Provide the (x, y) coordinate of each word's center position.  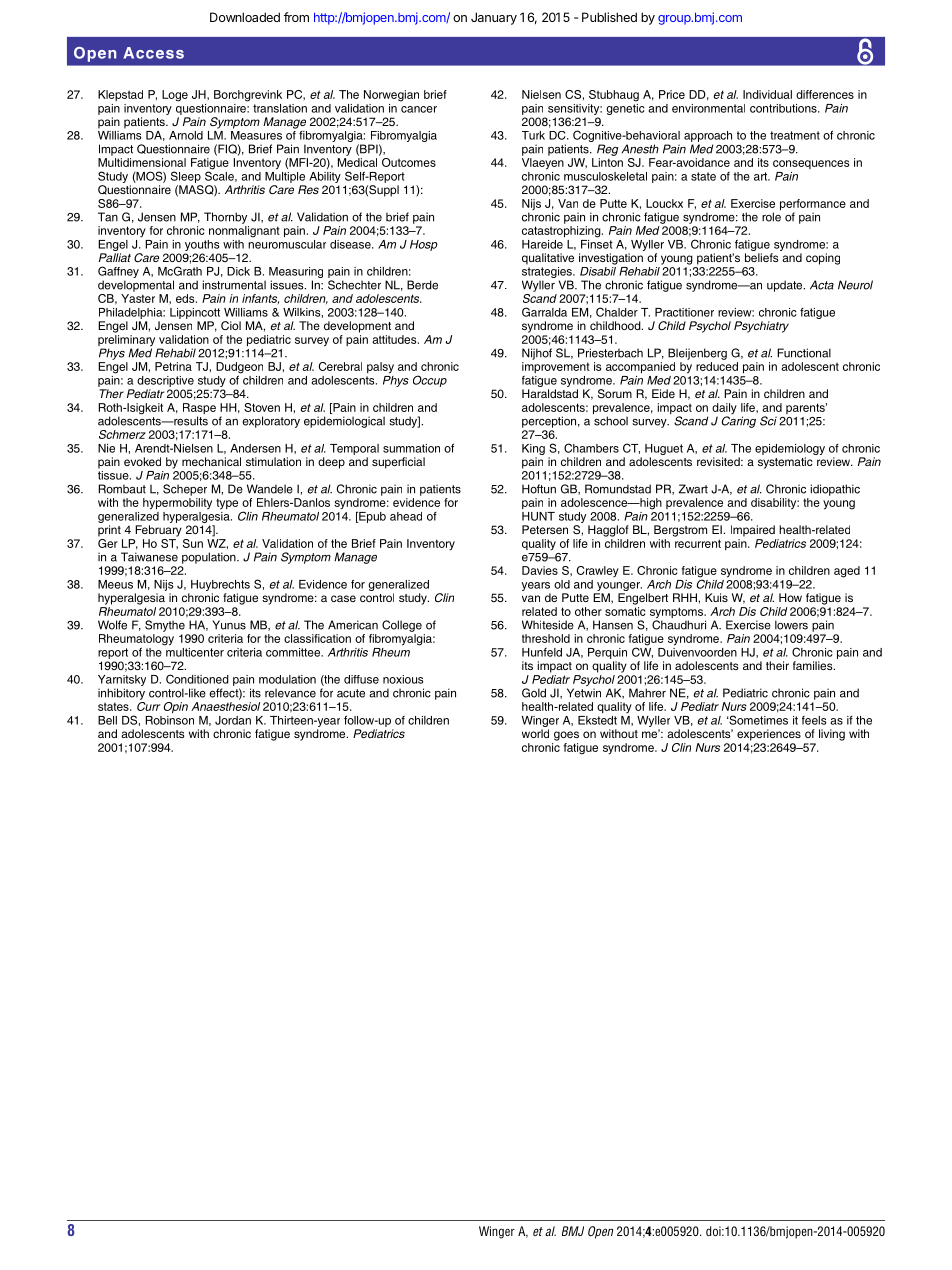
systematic (785, 463)
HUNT (538, 516)
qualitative (548, 259)
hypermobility (177, 504)
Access (153, 53)
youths (202, 245)
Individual (767, 94)
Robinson (169, 720)
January (494, 18)
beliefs (762, 257)
